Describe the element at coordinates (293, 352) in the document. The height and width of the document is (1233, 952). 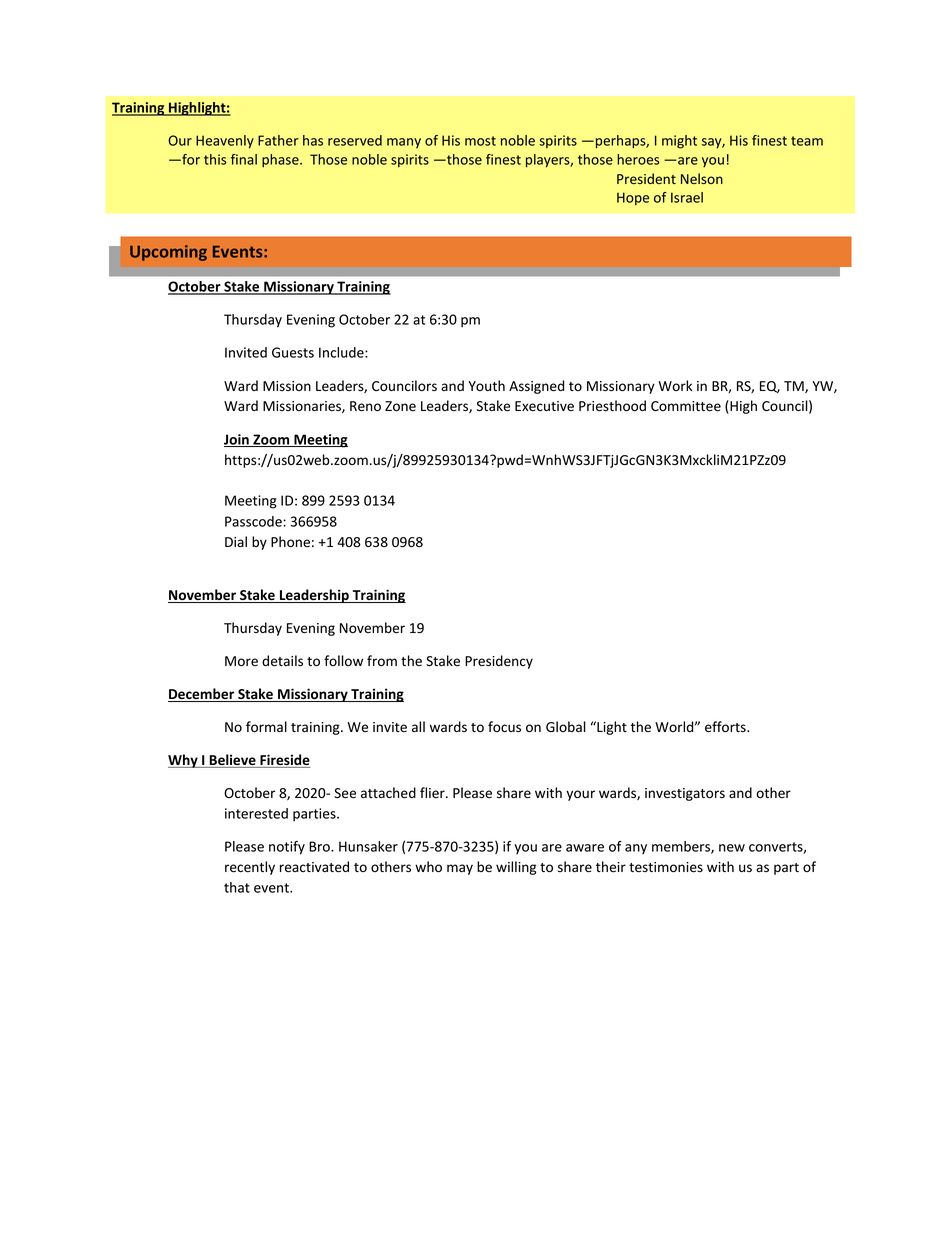
I see `Guests` at that location.
